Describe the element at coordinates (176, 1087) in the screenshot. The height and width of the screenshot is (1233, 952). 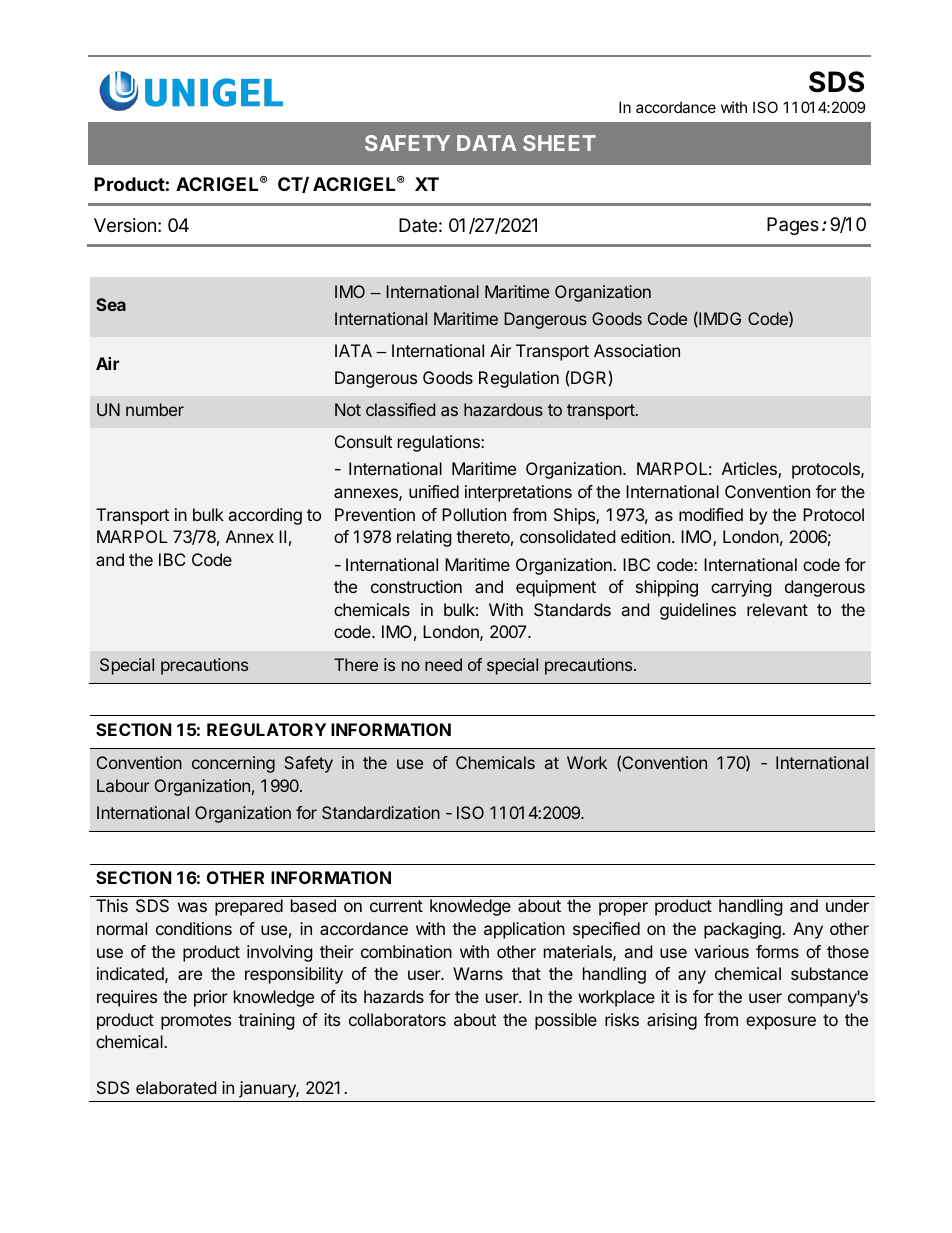
I see `elaborated` at that location.
